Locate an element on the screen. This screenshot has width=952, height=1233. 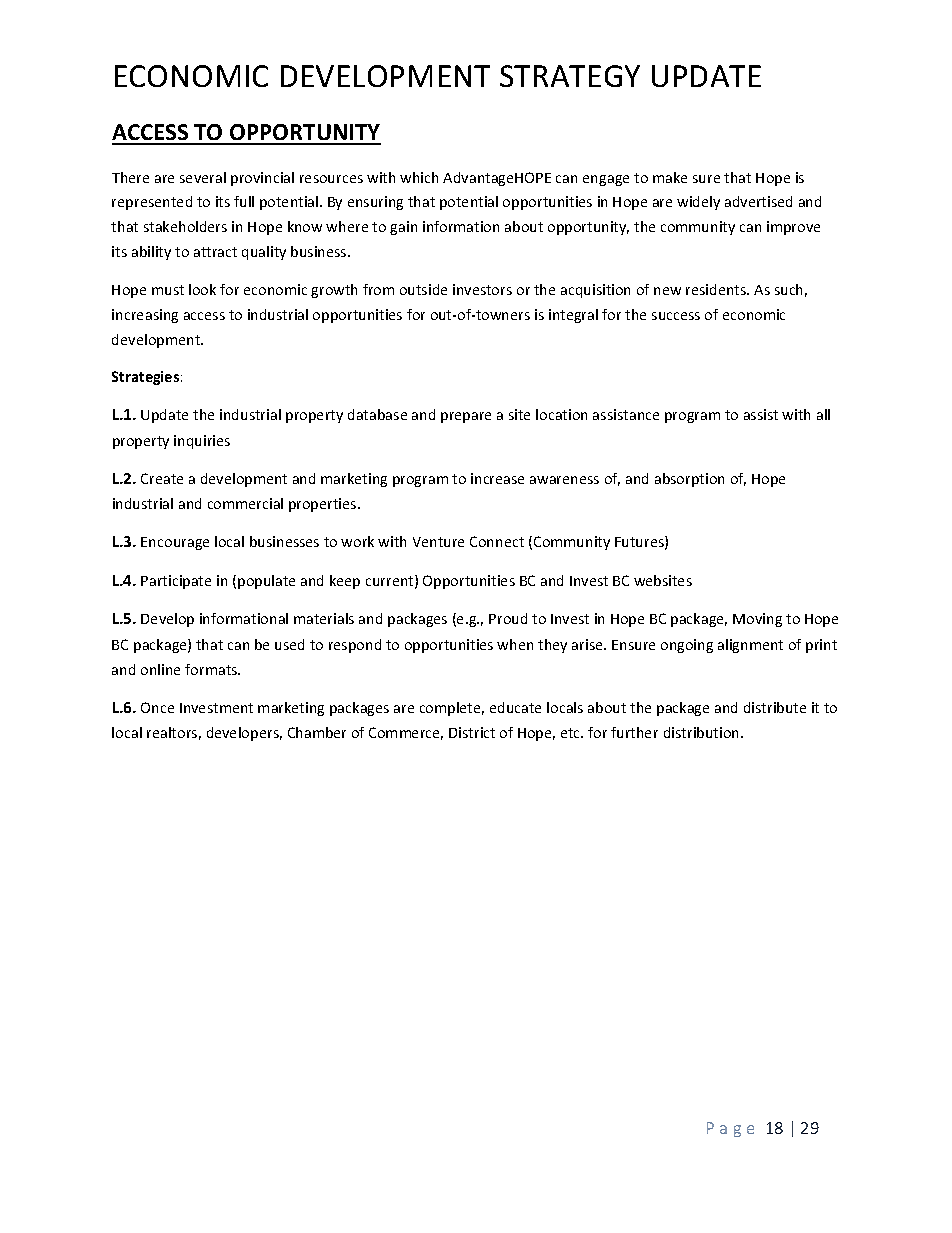
make is located at coordinates (670, 177).
